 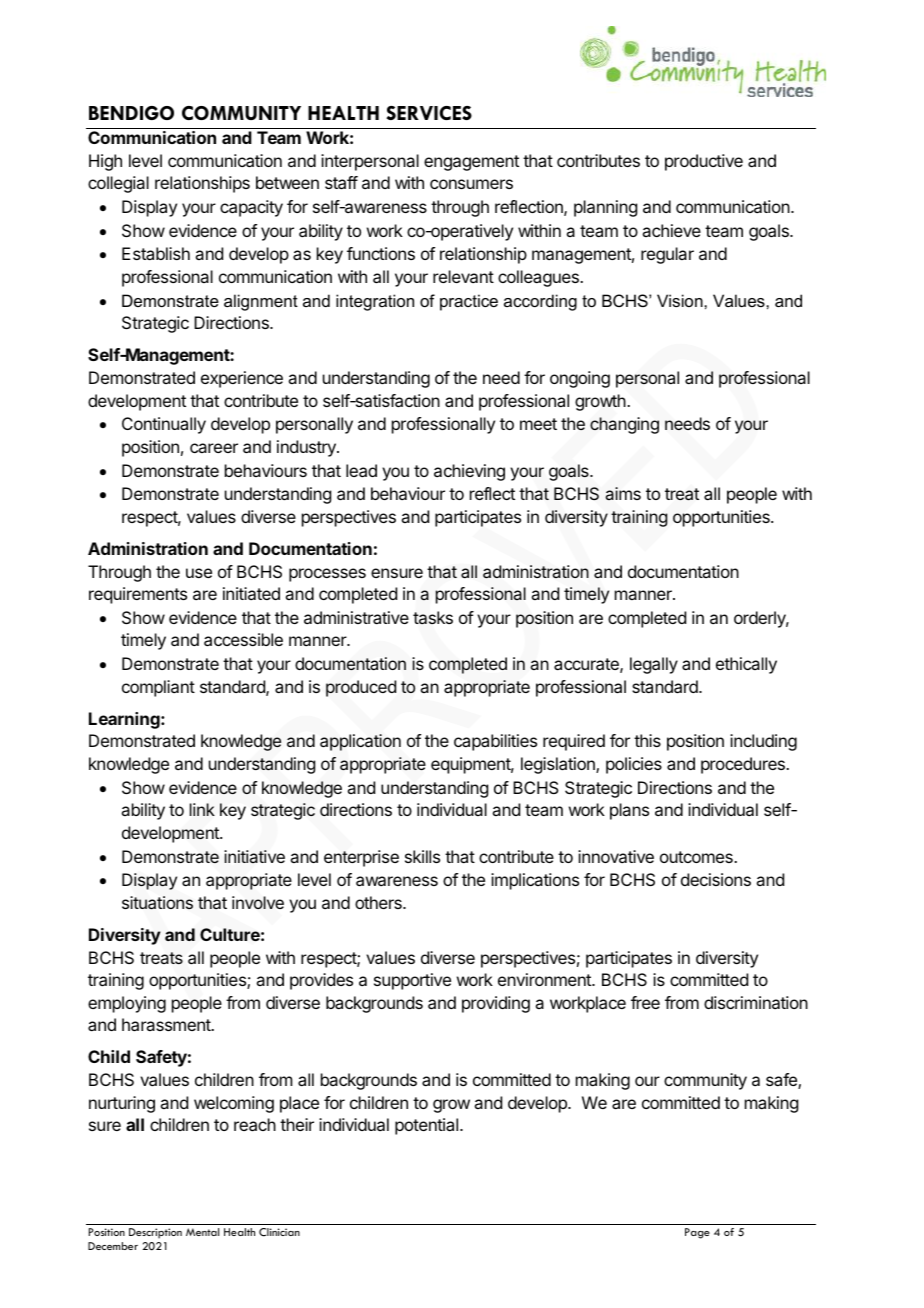 What do you see at coordinates (429, 113) in the page?
I see `SERVICES` at bounding box center [429, 113].
